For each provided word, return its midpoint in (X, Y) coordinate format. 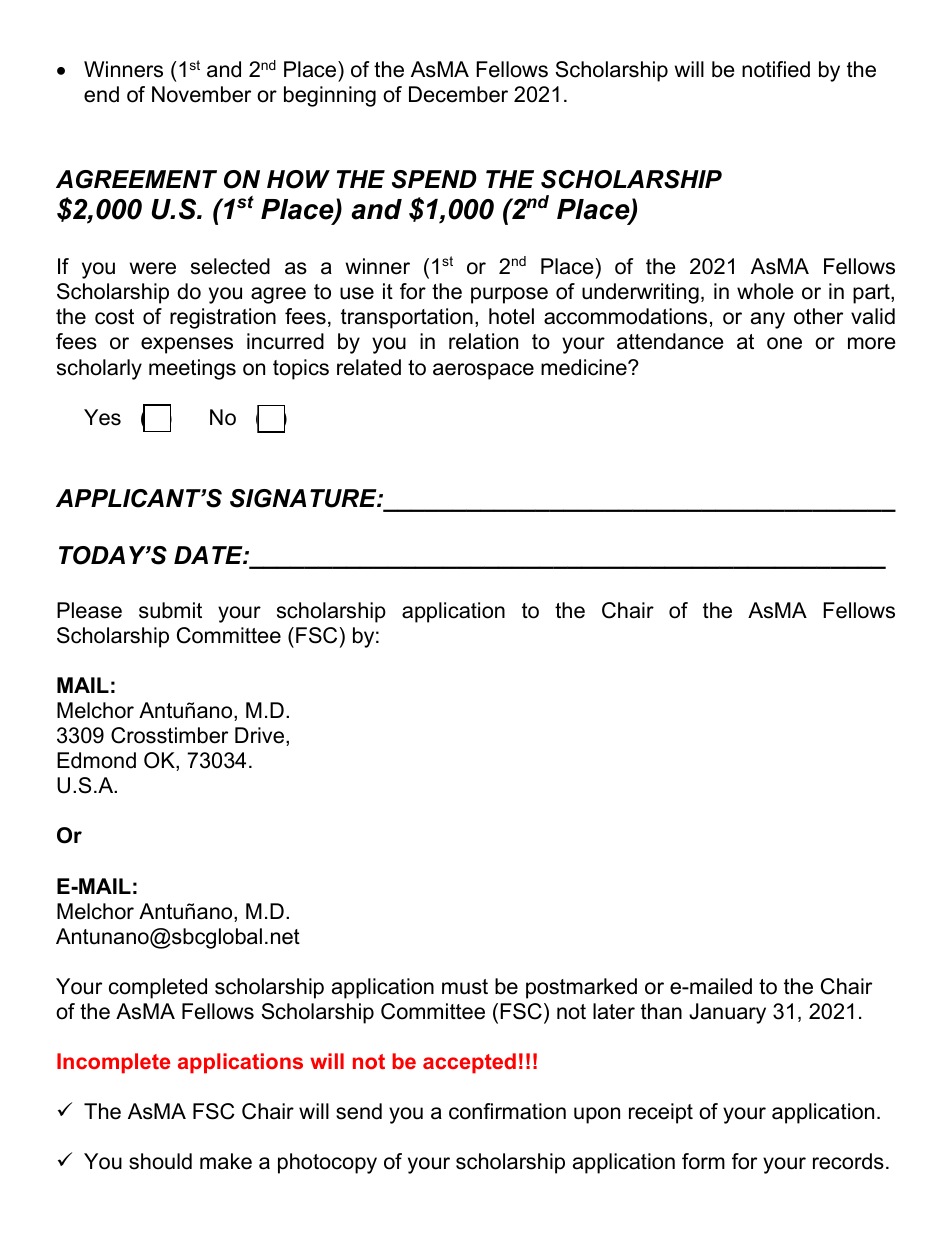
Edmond (96, 760)
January (727, 1013)
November (201, 94)
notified (776, 69)
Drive (261, 736)
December (458, 94)
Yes (102, 417)
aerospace (483, 371)
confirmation (507, 1111)
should (160, 1161)
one (784, 343)
